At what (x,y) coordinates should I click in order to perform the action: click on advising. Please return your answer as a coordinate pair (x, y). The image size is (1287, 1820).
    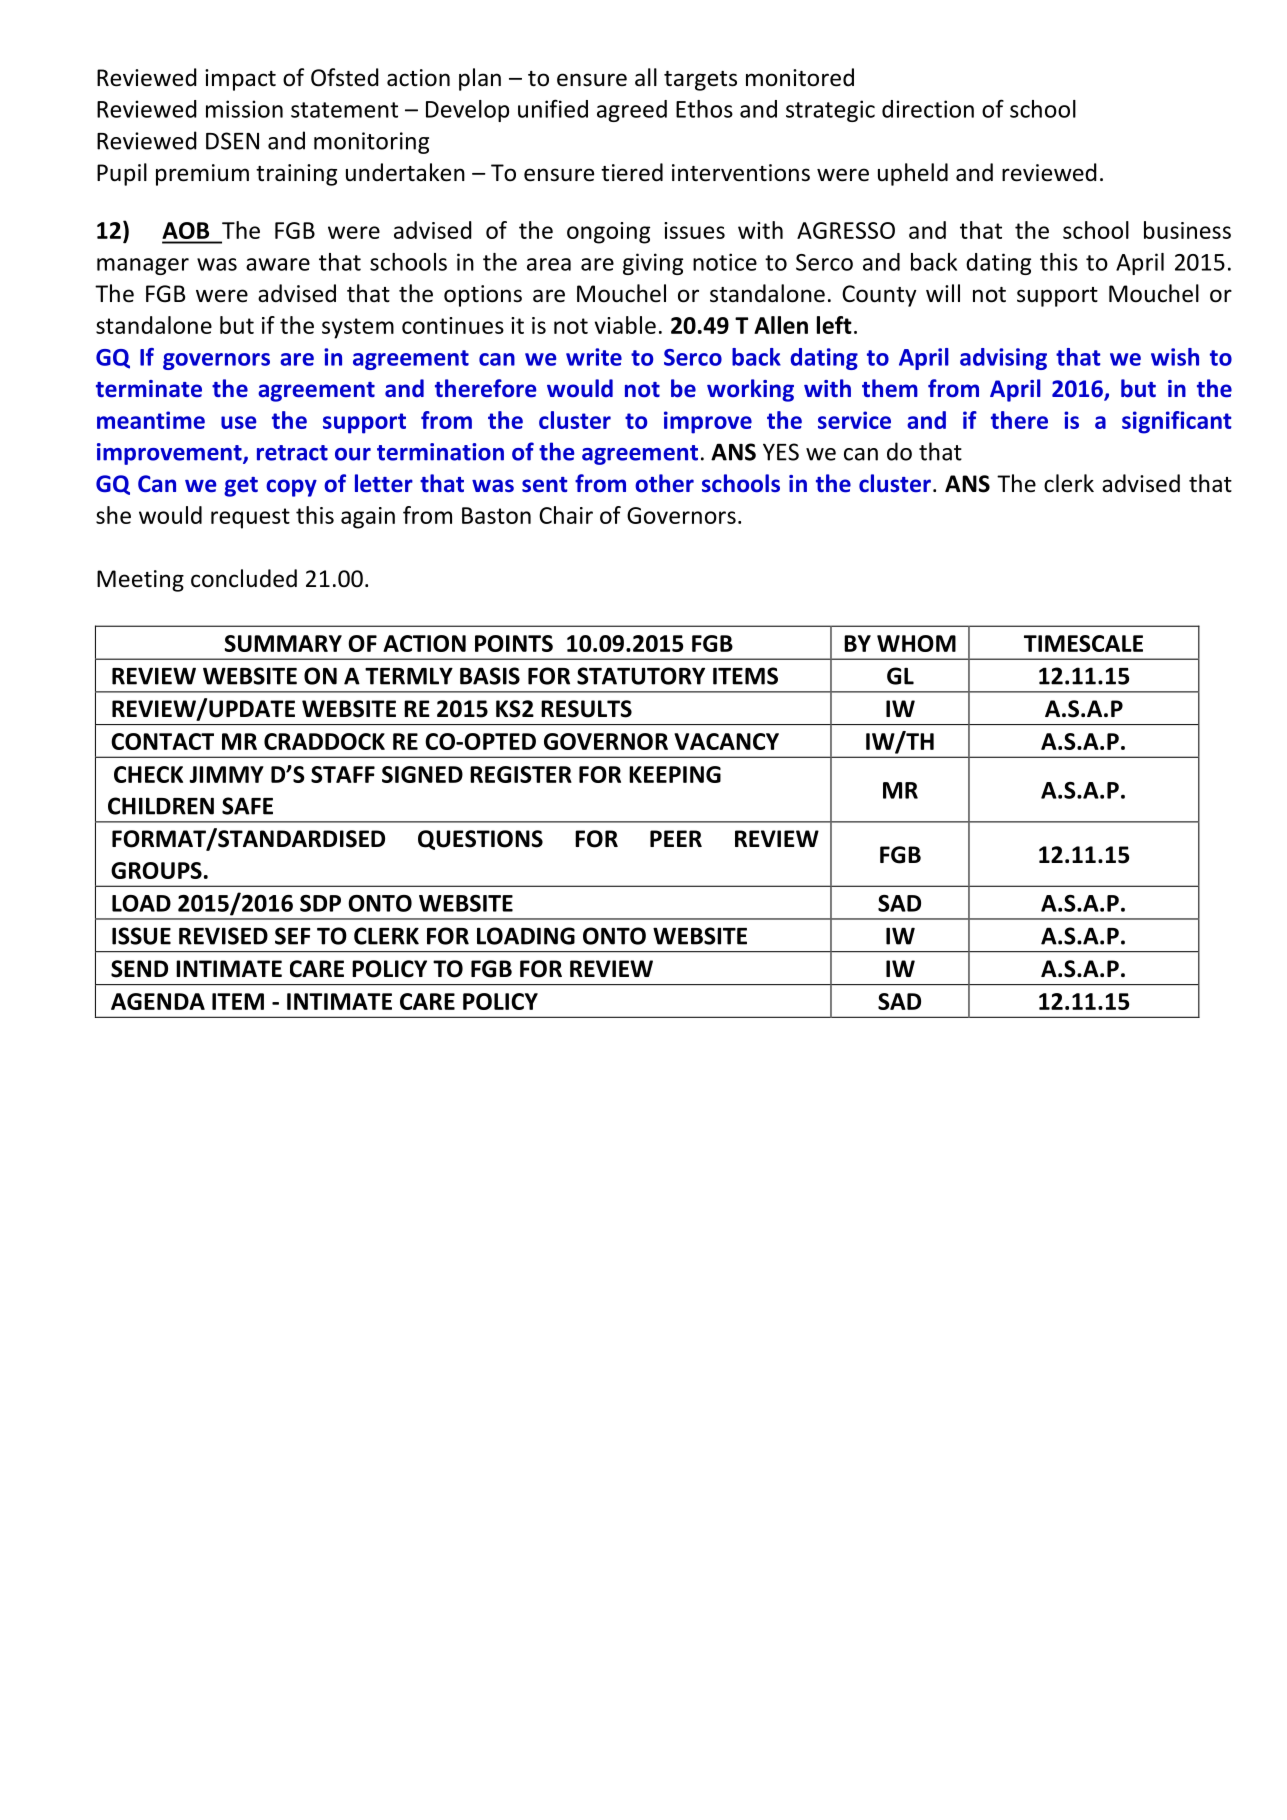
    Looking at the image, I should click on (1003, 359).
